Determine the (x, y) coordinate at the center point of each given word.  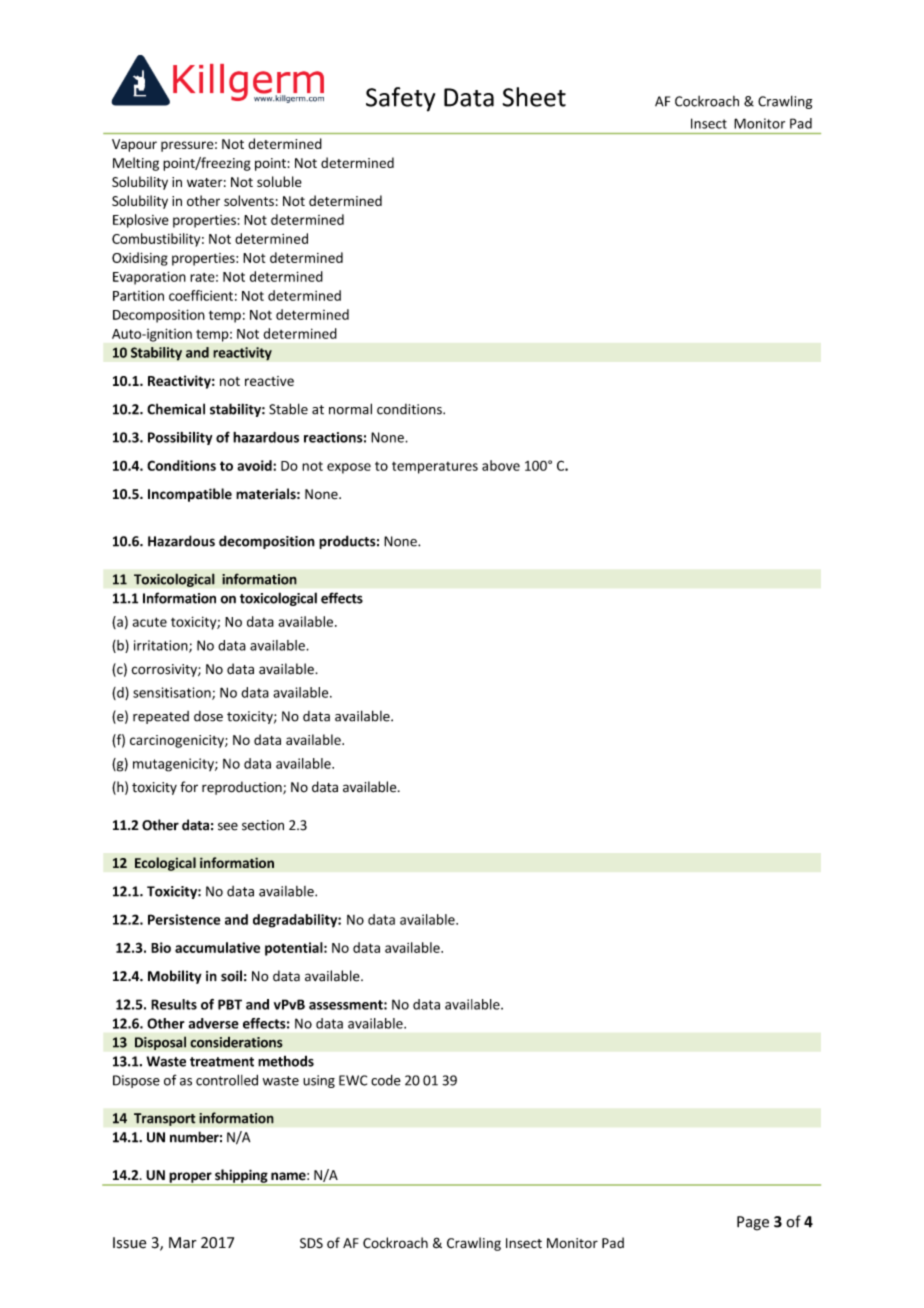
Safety (400, 99)
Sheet (534, 97)
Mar (183, 1243)
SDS (311, 1243)
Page (753, 1223)
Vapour (134, 145)
